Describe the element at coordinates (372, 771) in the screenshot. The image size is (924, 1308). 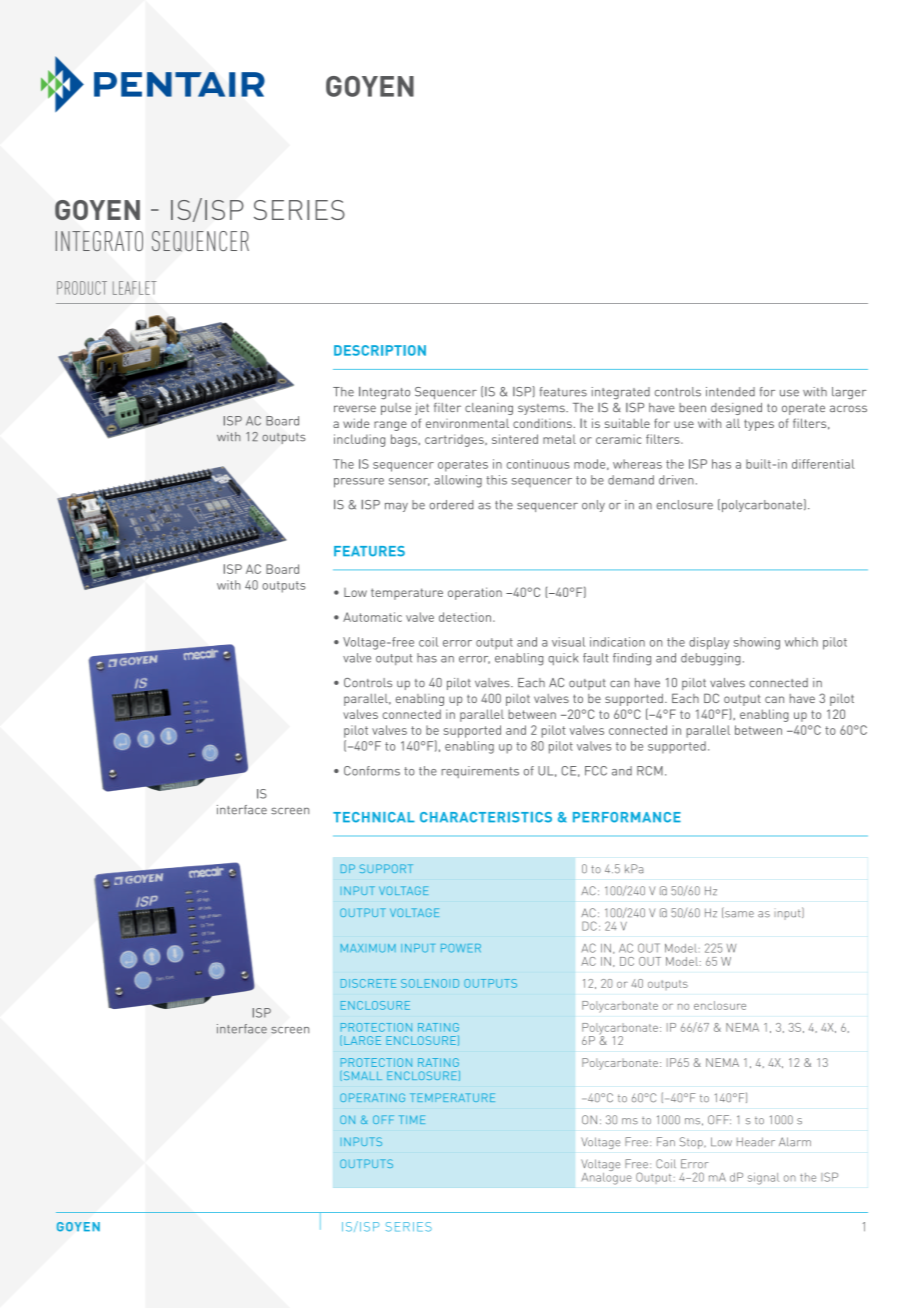
I see `Conforms` at that location.
